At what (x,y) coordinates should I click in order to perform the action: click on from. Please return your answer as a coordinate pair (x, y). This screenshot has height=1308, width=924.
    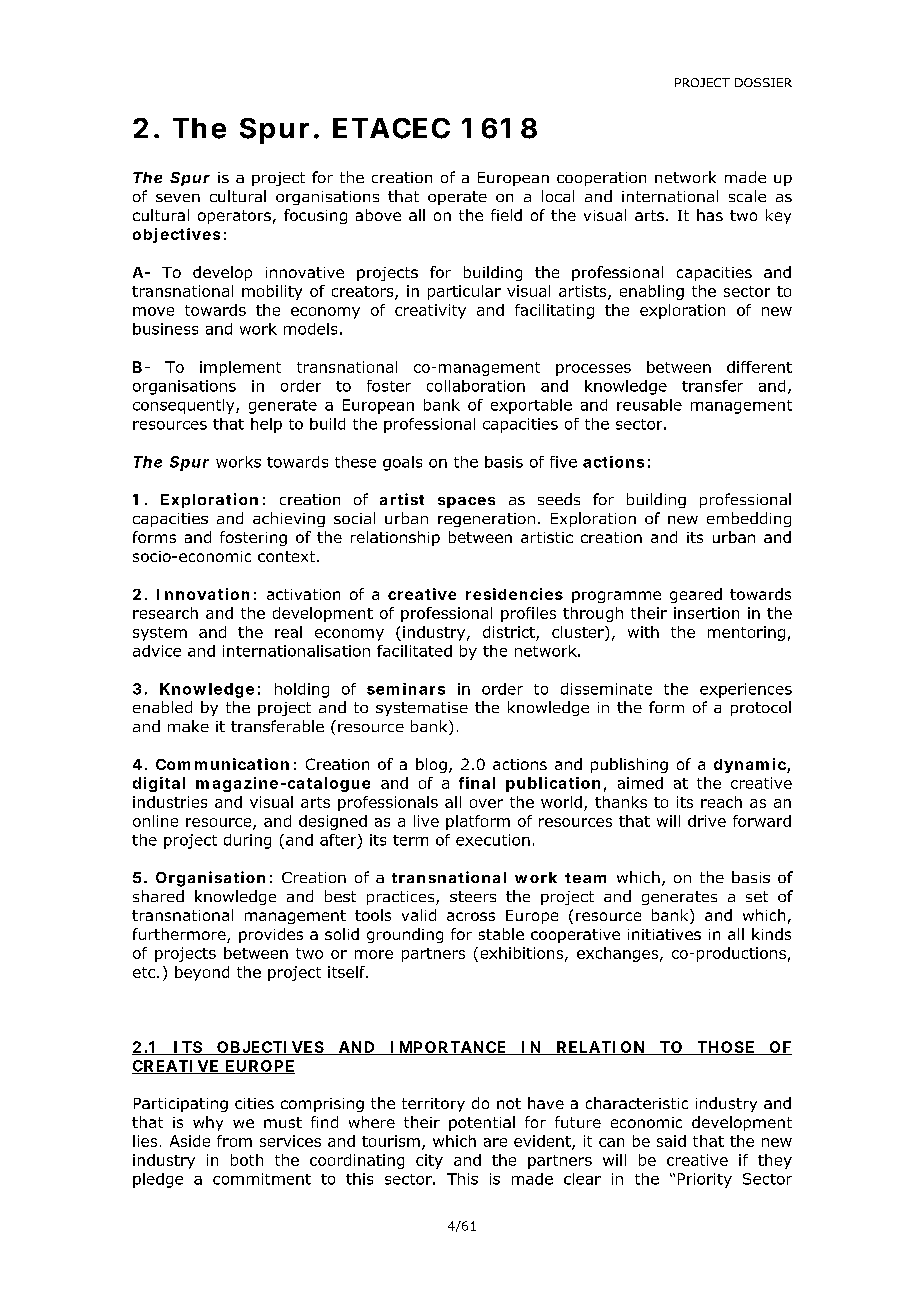
    Looking at the image, I should click on (234, 1141).
